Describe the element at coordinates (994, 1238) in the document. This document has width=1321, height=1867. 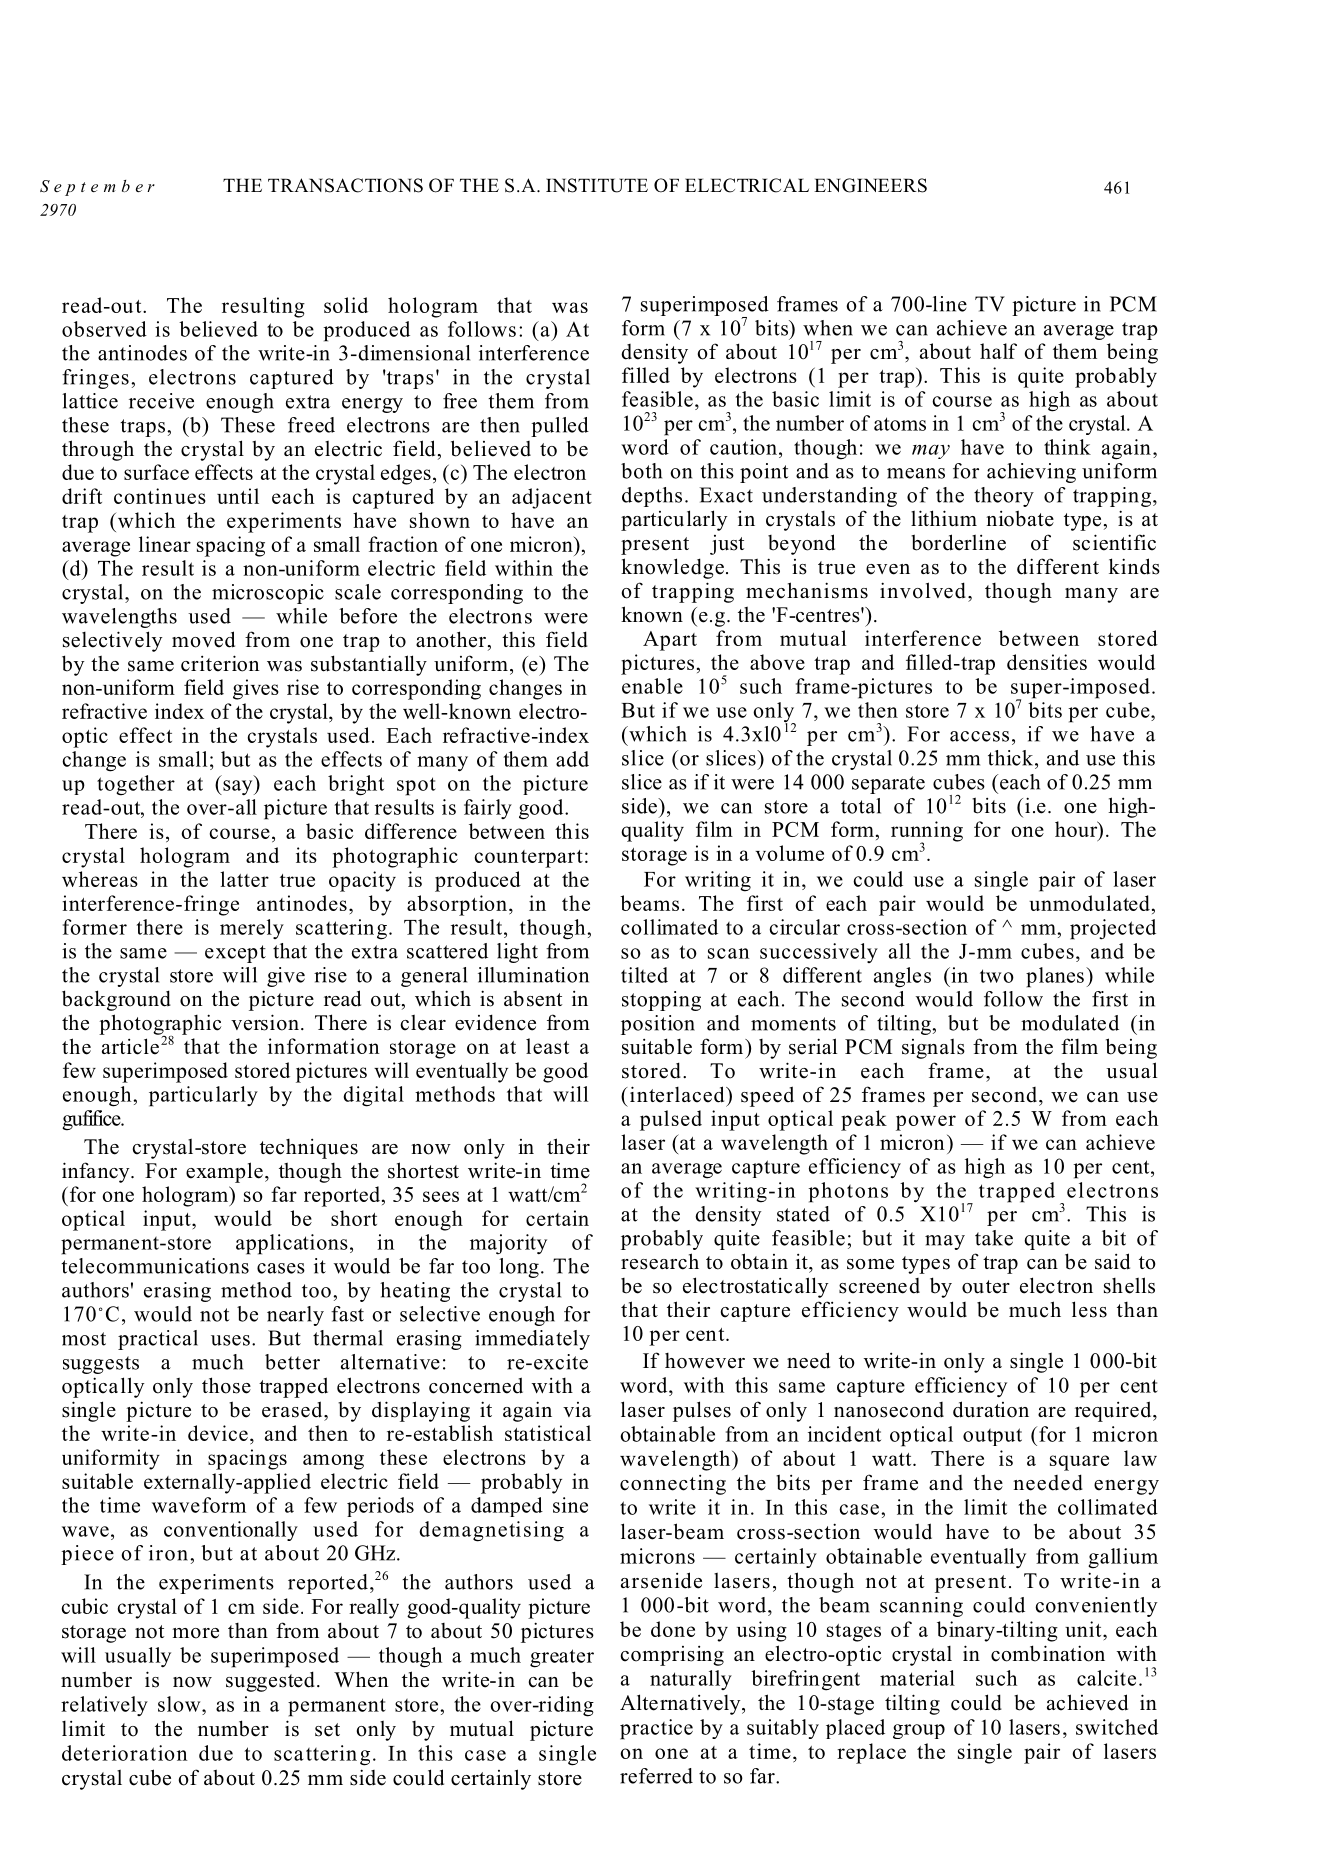
I see `take` at that location.
